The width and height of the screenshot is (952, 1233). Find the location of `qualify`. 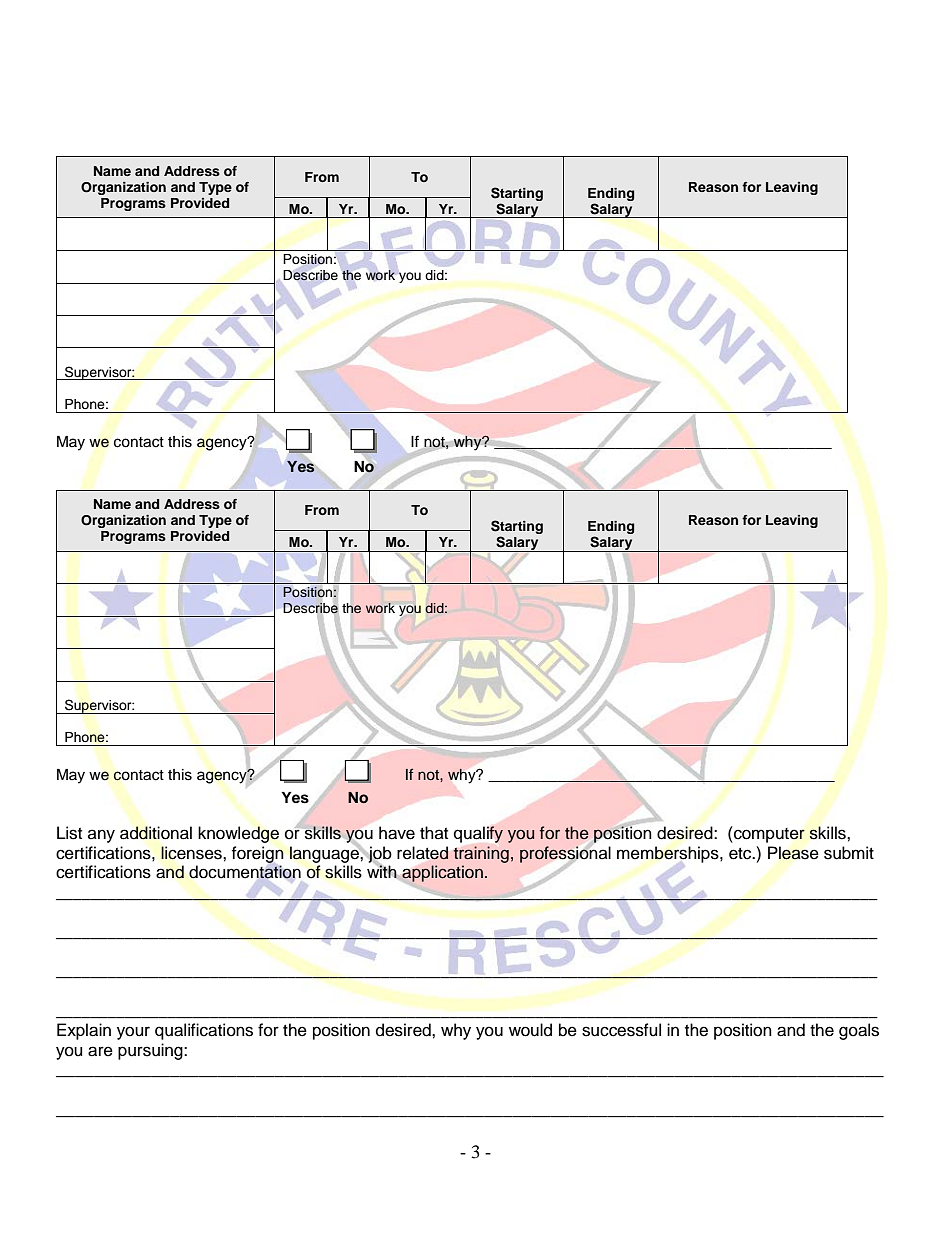

qualify is located at coordinates (478, 834).
